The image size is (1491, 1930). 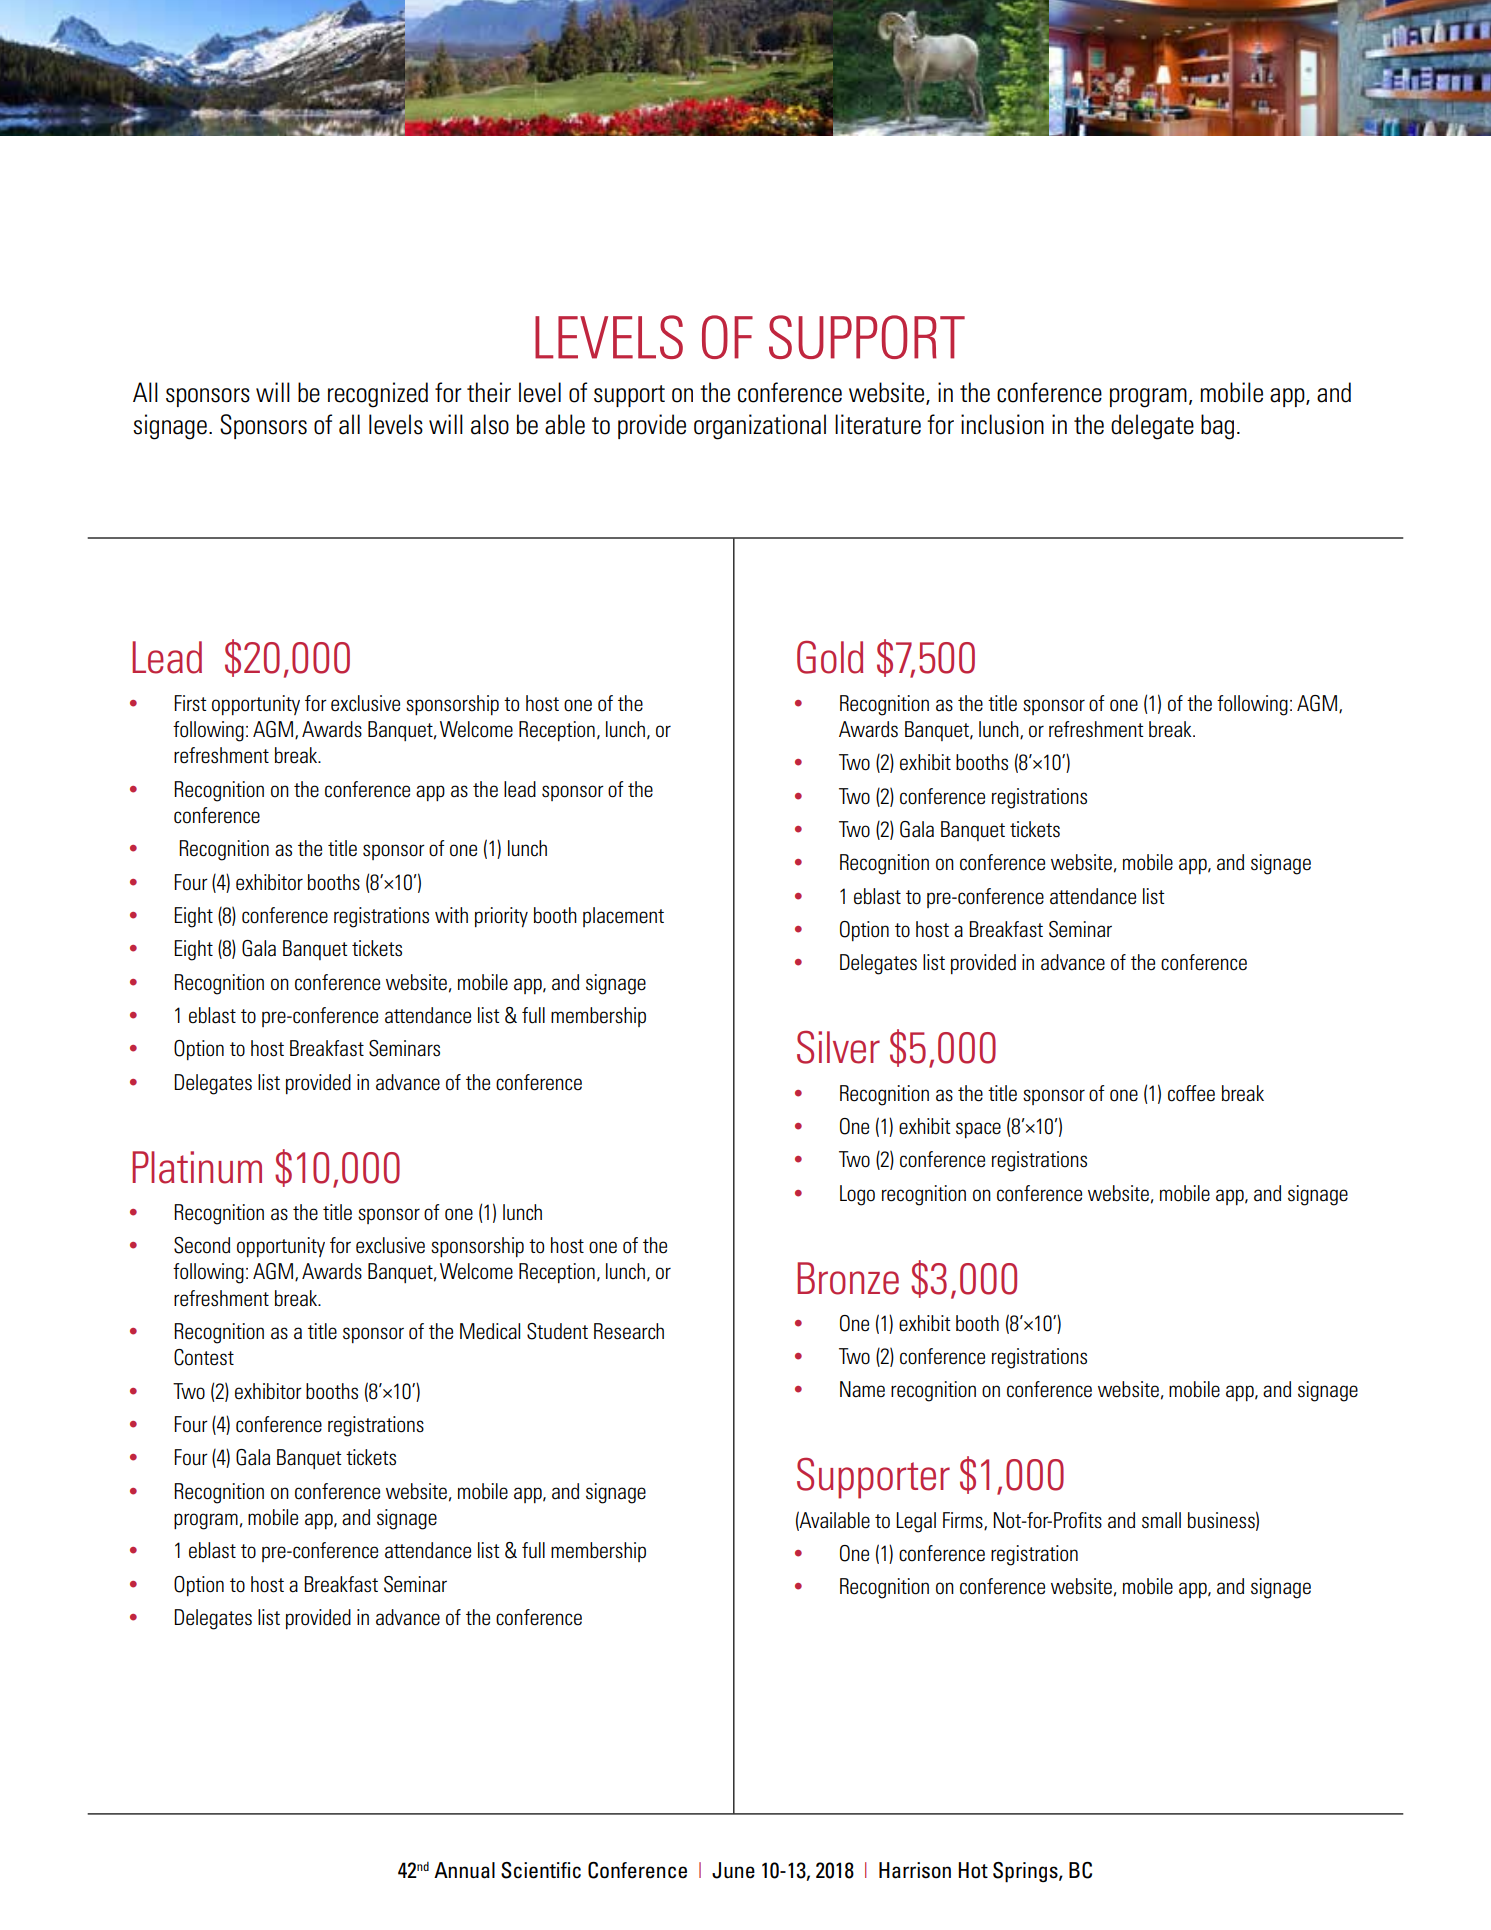 What do you see at coordinates (378, 395) in the screenshot?
I see `recognized` at bounding box center [378, 395].
